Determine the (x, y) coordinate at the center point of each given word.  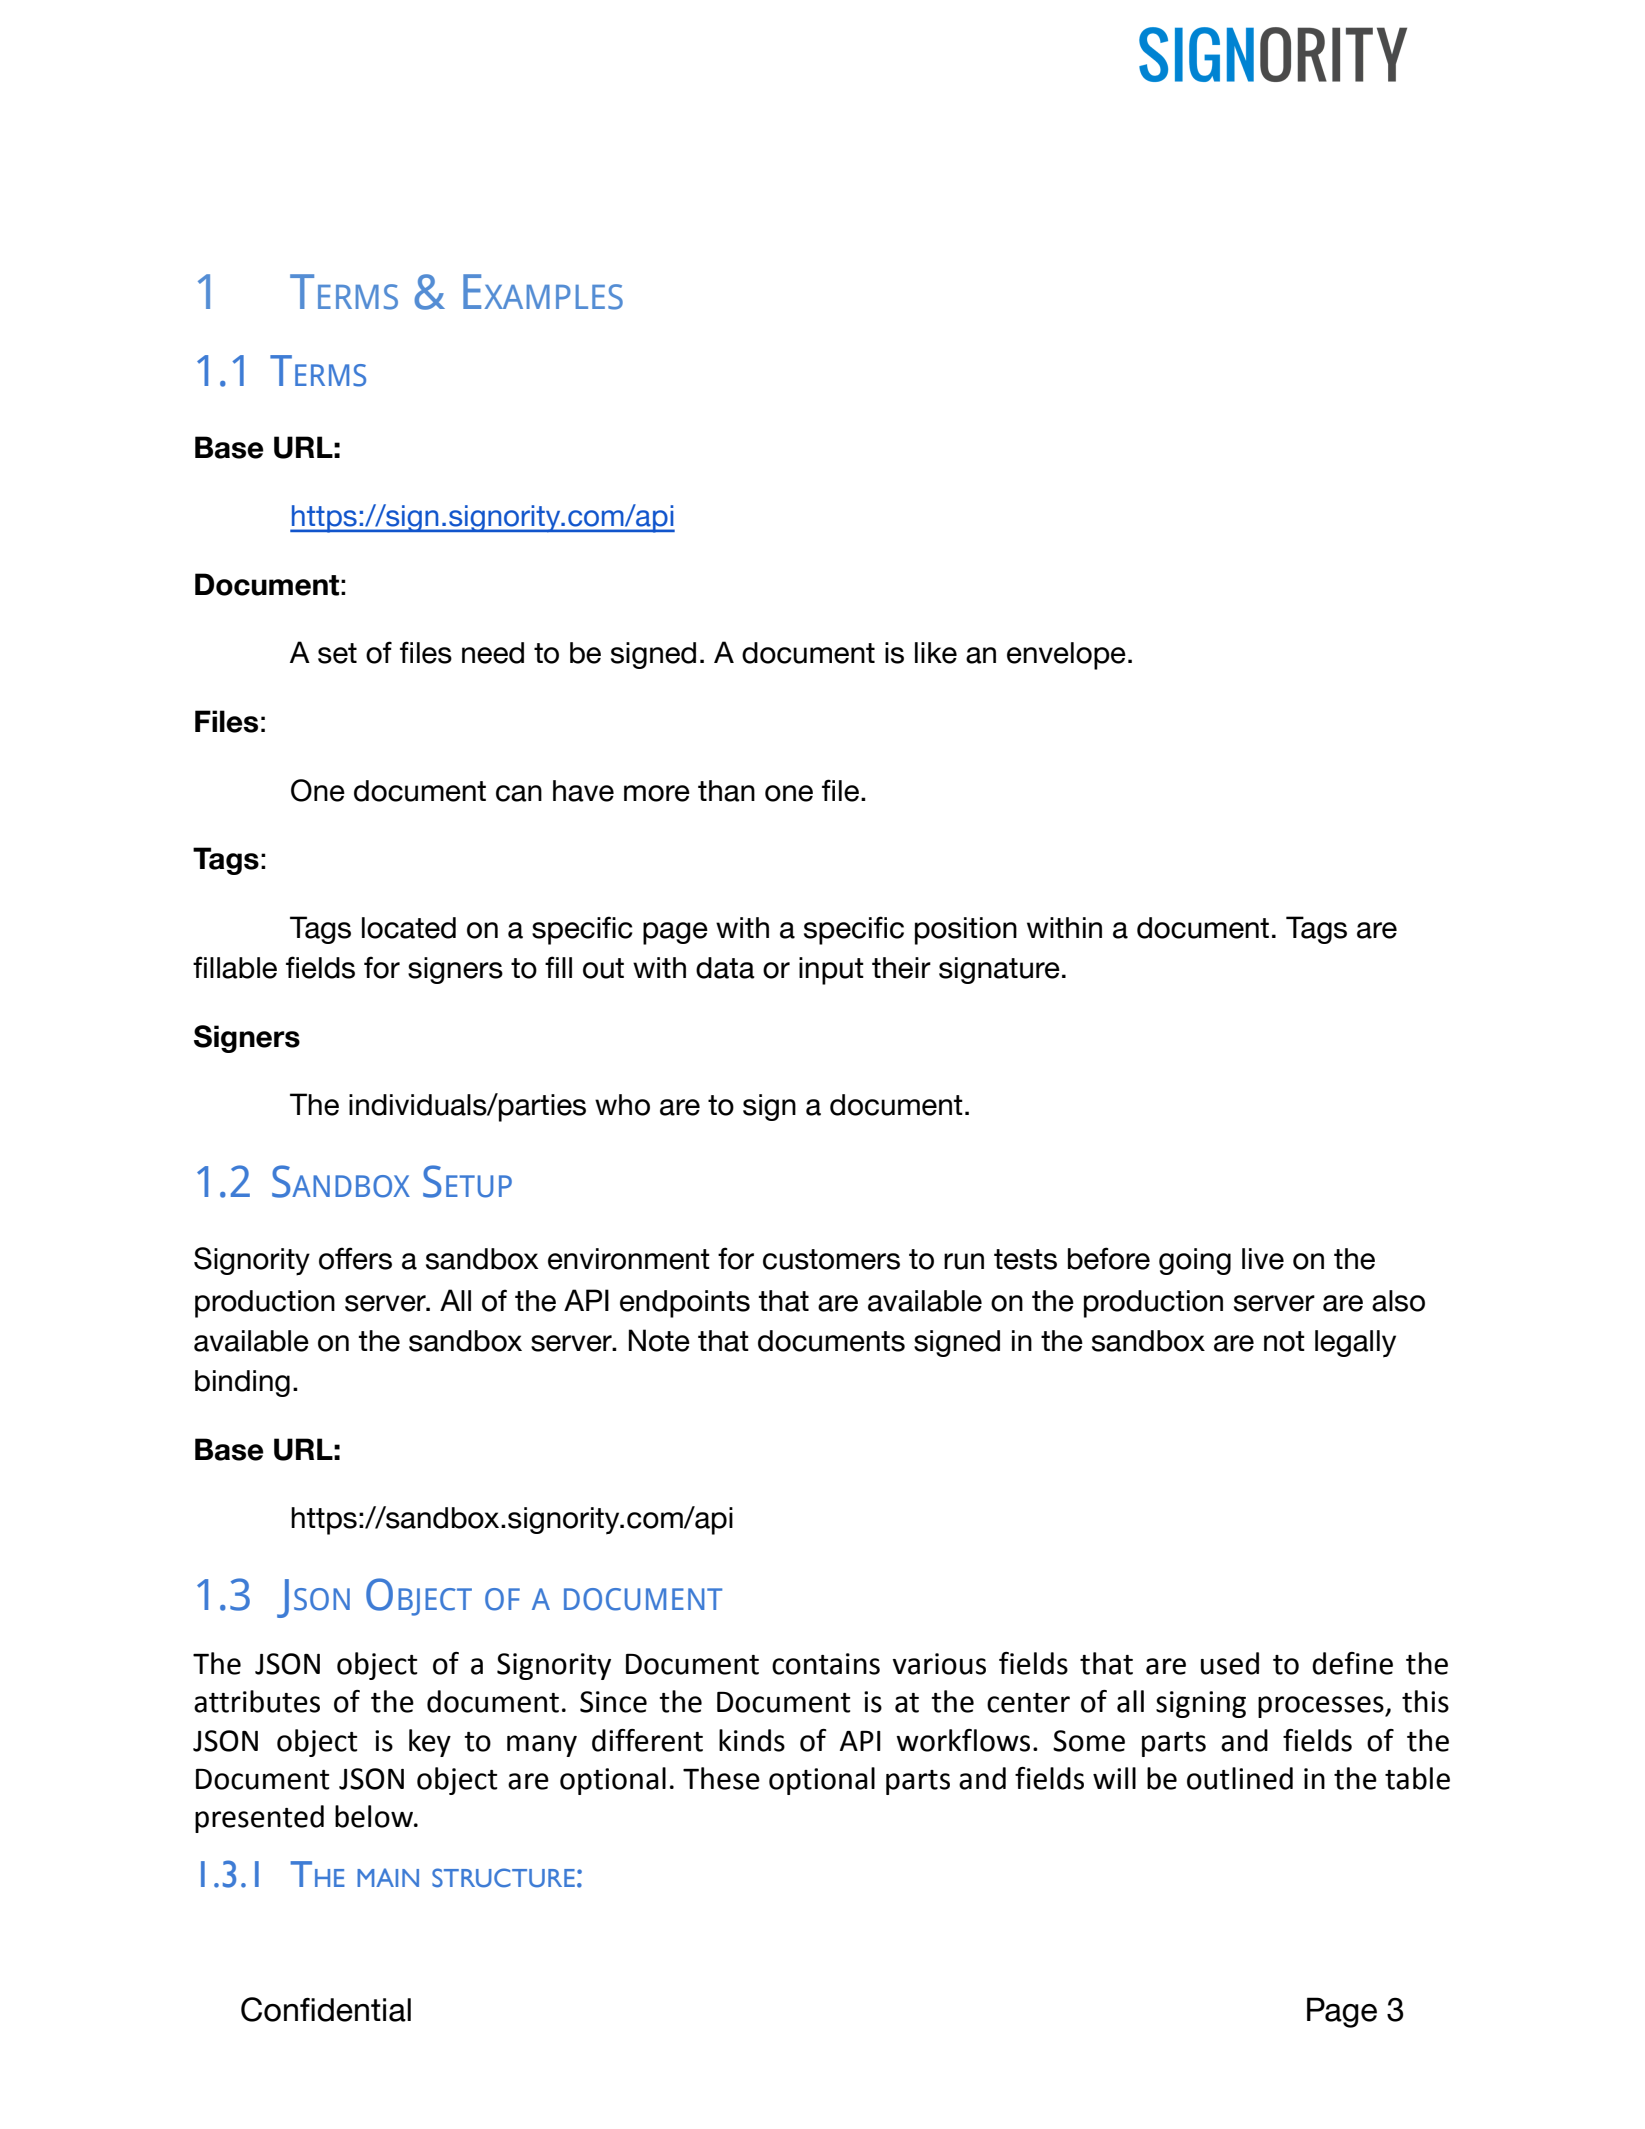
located (409, 928)
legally (1355, 1344)
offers (355, 1258)
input (831, 971)
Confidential (326, 2009)
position (966, 931)
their (901, 968)
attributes (257, 1701)
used (1230, 1663)
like (936, 653)
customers (831, 1259)
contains (826, 1664)
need (493, 653)
